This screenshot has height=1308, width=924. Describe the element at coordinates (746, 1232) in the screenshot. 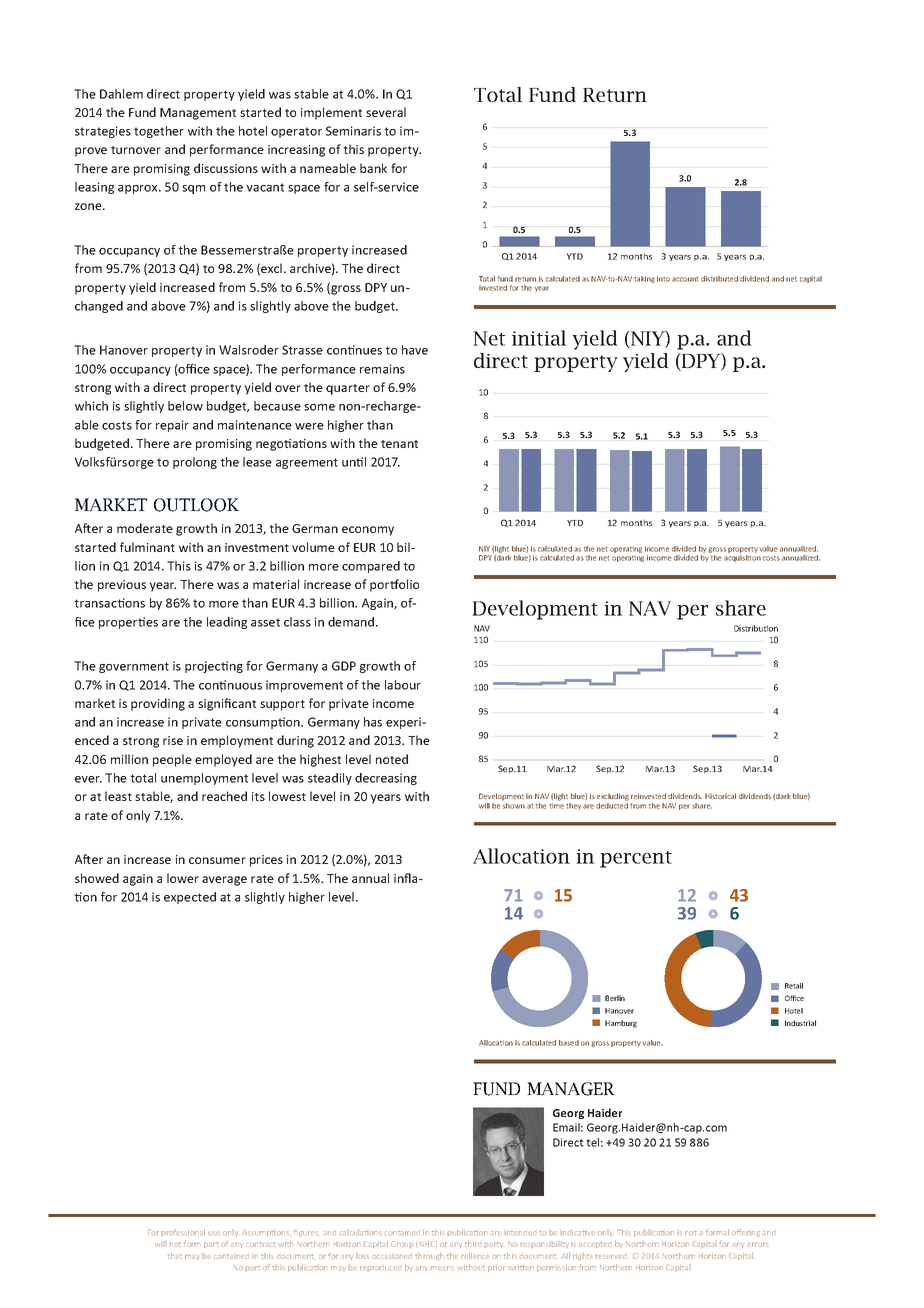

I see `offering` at that location.
